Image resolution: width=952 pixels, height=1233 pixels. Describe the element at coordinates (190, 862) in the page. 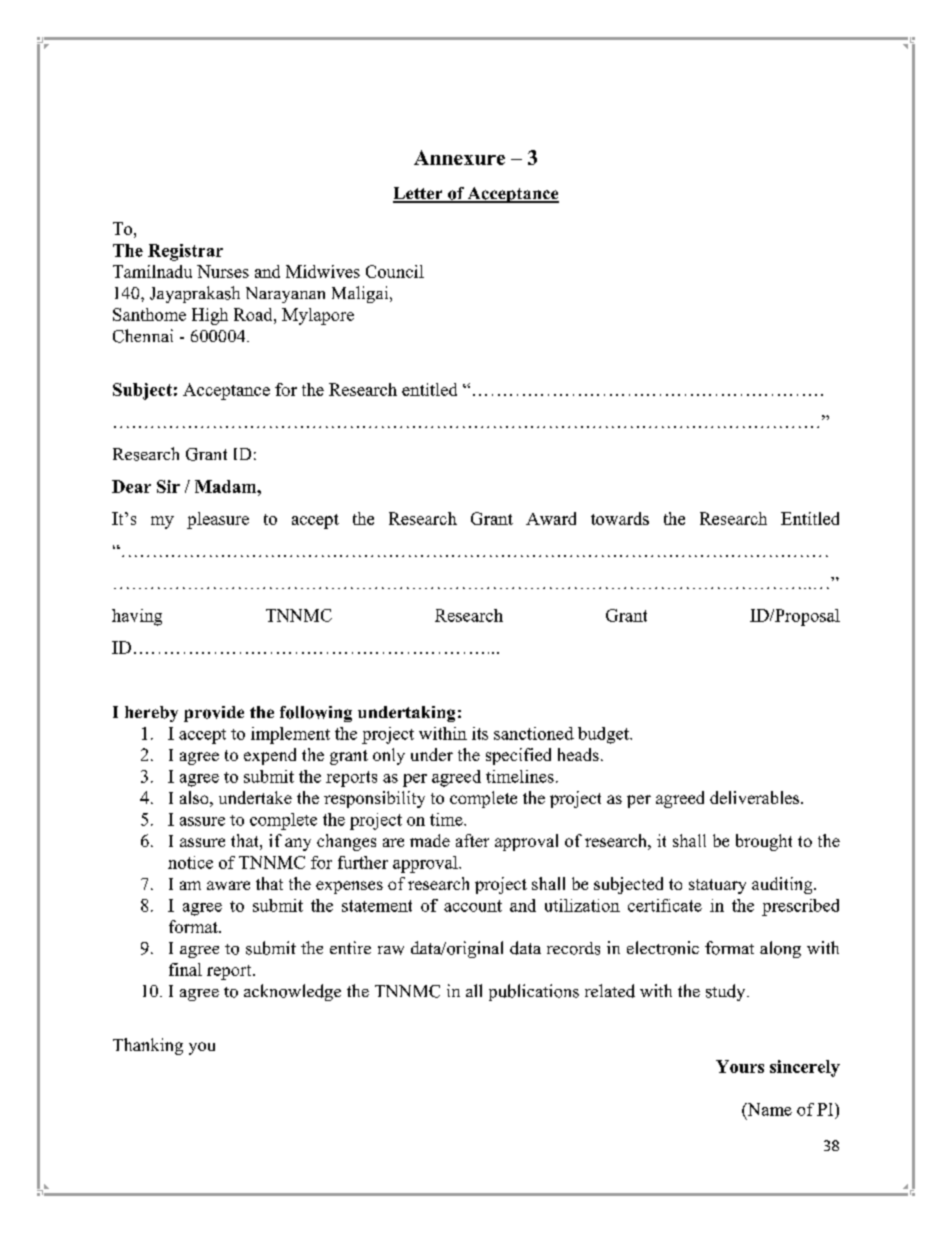

I see `notice` at that location.
